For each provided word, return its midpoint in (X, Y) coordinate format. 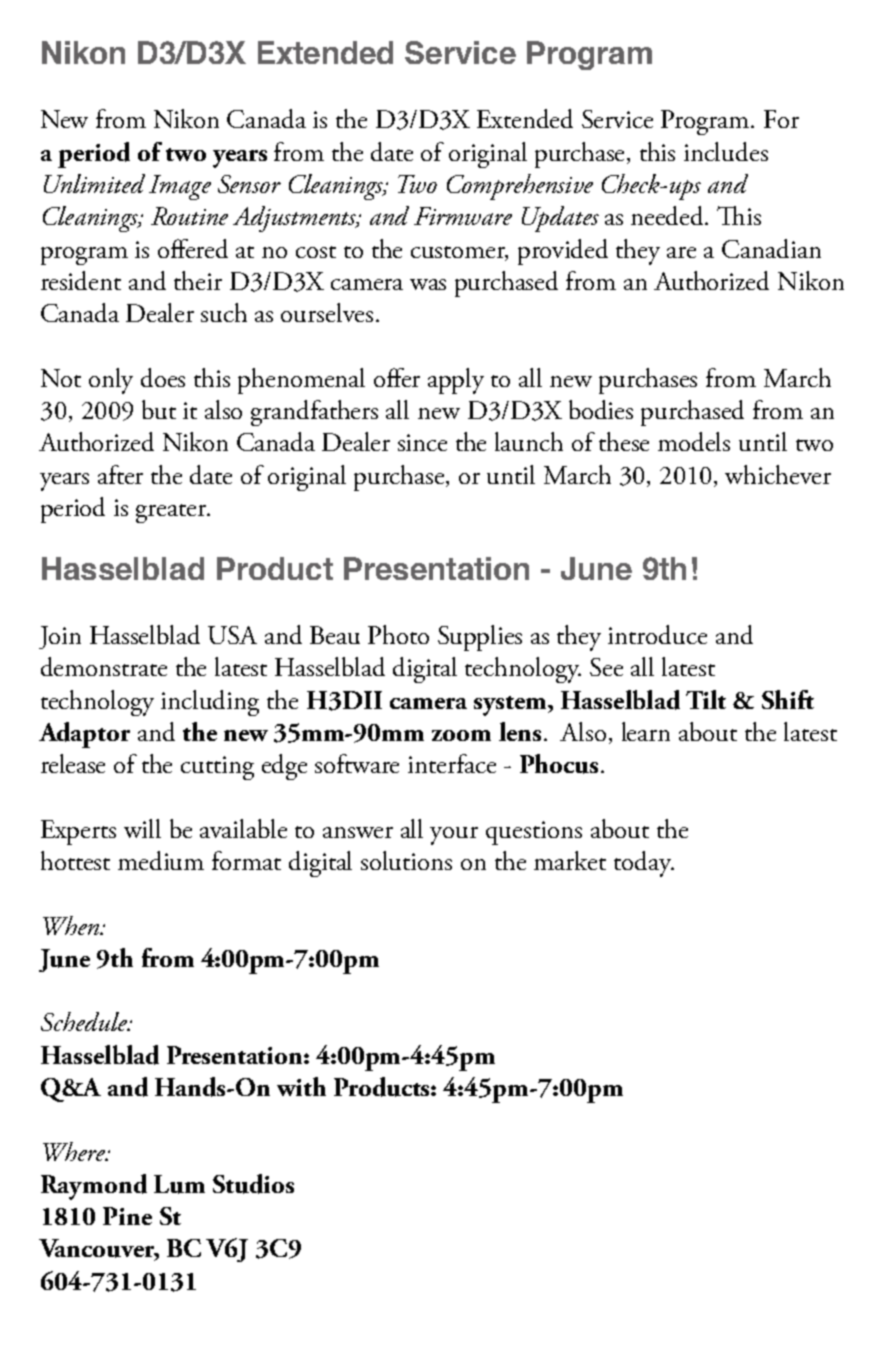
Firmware (463, 216)
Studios (253, 1184)
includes (726, 151)
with (301, 1086)
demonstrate (104, 666)
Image (180, 187)
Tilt (706, 699)
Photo (398, 634)
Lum (179, 1184)
